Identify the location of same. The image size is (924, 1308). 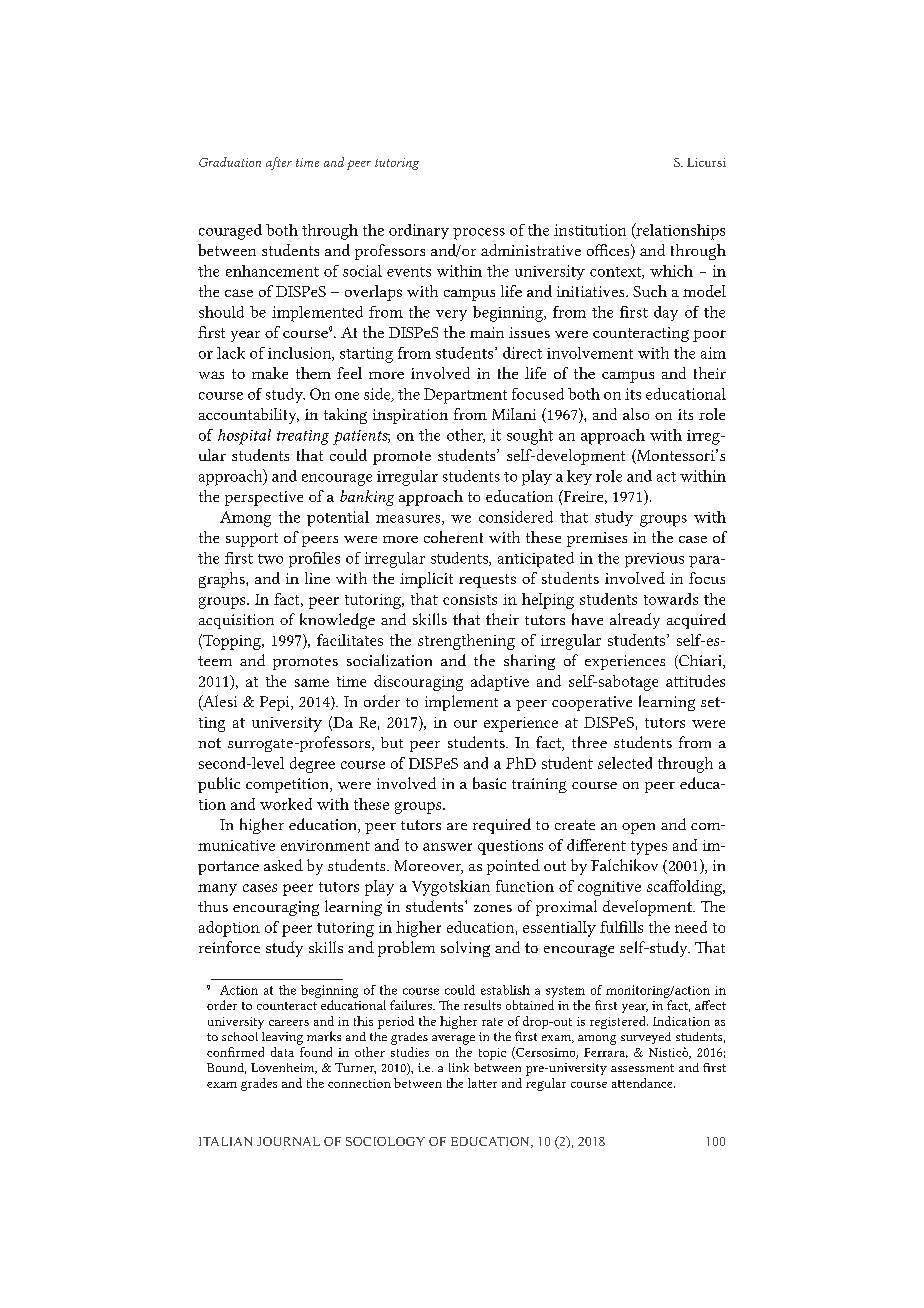
(312, 683).
